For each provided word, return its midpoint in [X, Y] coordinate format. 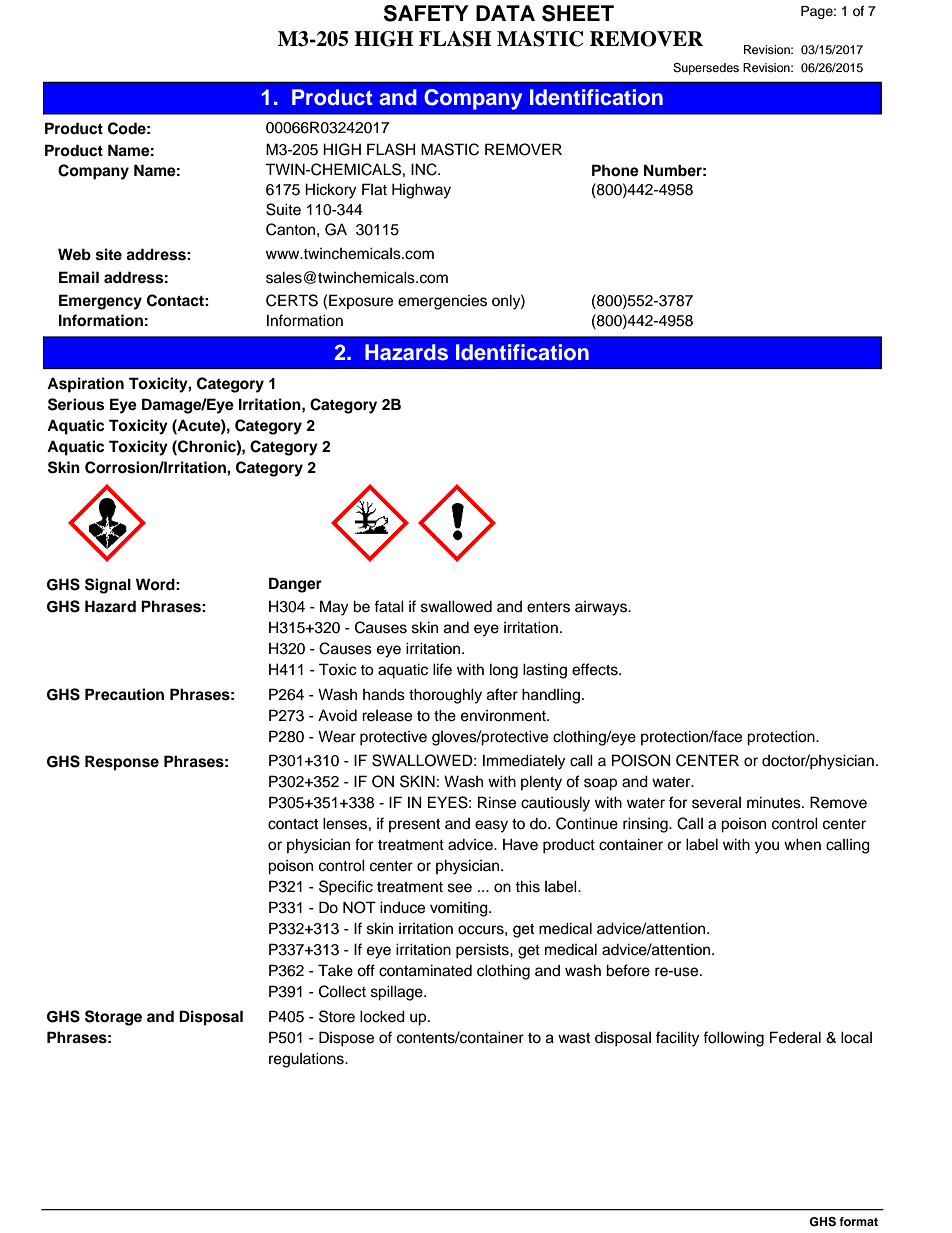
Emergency [100, 302]
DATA [505, 13]
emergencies [442, 302]
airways [602, 608]
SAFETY [426, 13]
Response [122, 763]
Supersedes [706, 69]
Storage [113, 1018]
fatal [389, 606]
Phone [615, 170]
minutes [775, 802]
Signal [108, 586]
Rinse [497, 802]
